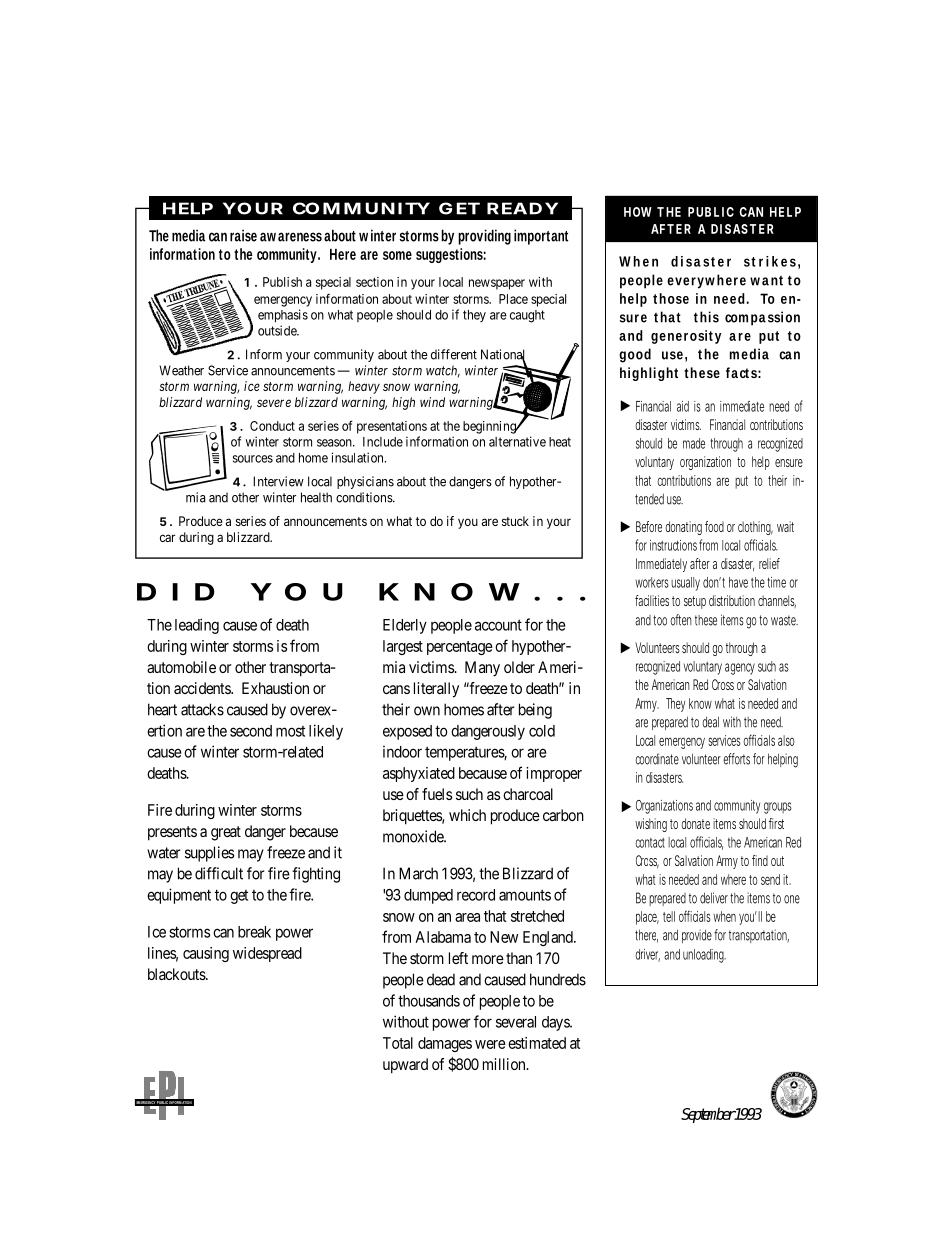 This screenshot has width=952, height=1233. I want to click on percentage, so click(460, 648).
